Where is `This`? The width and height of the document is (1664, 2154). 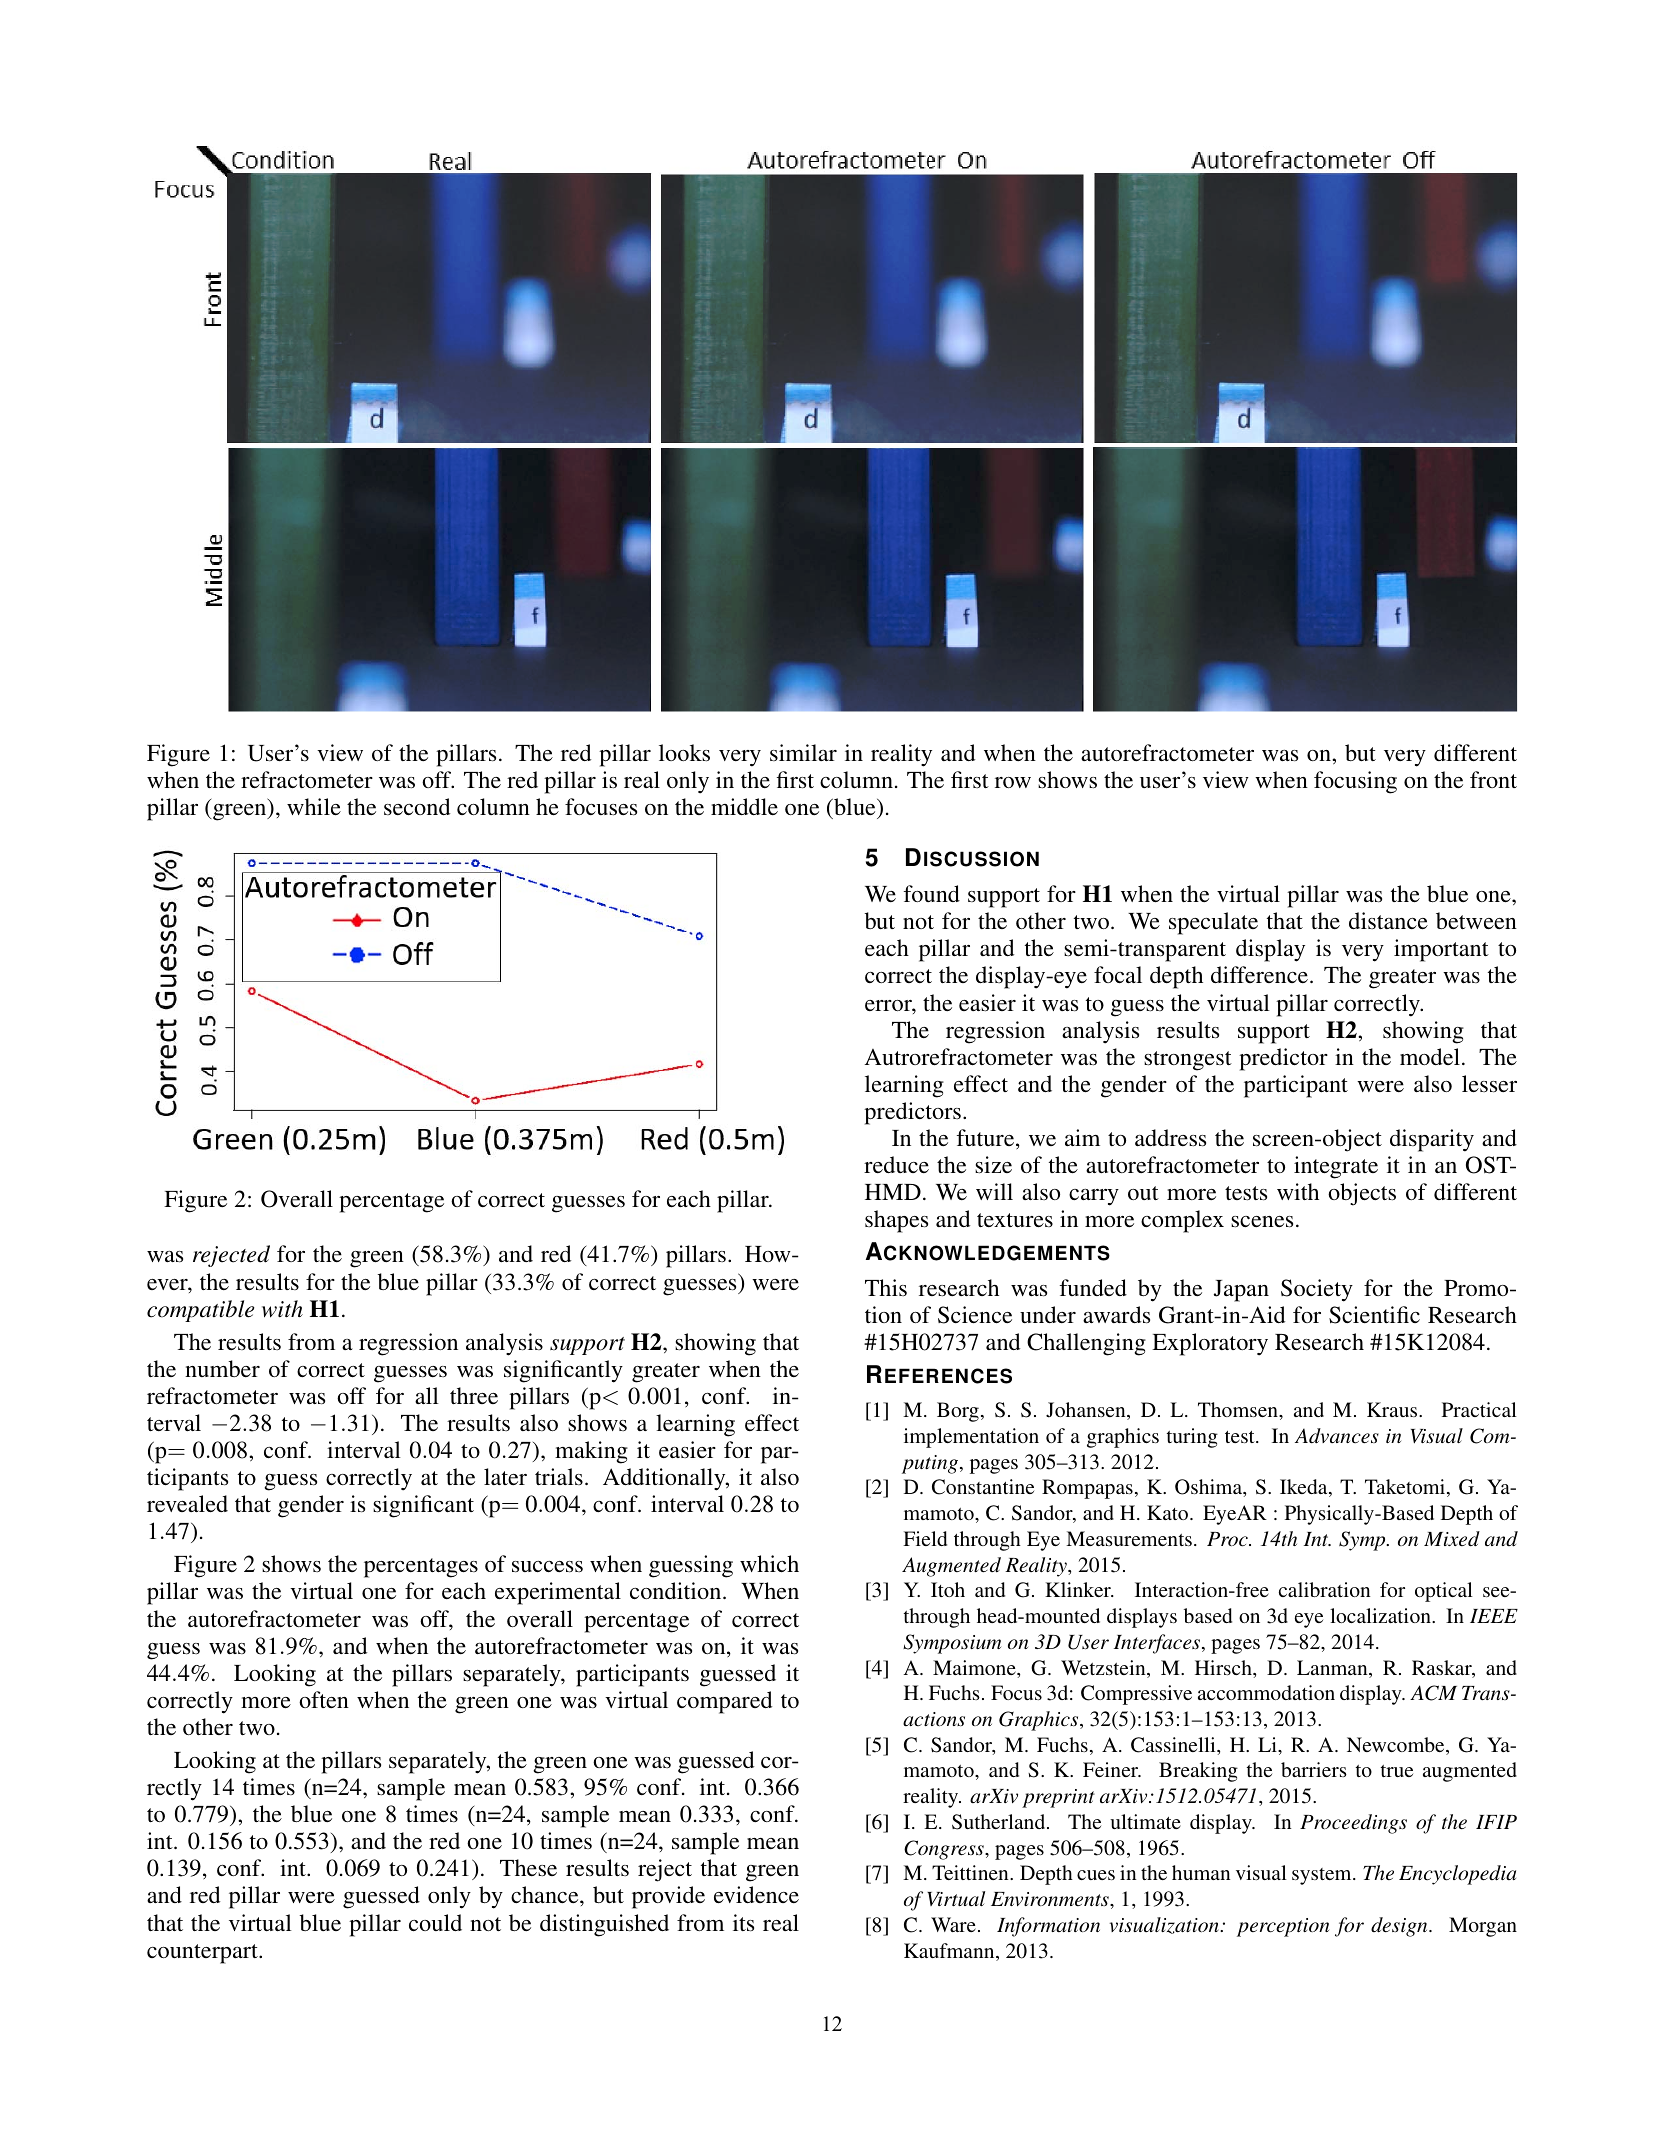 This is located at coordinates (886, 1287).
